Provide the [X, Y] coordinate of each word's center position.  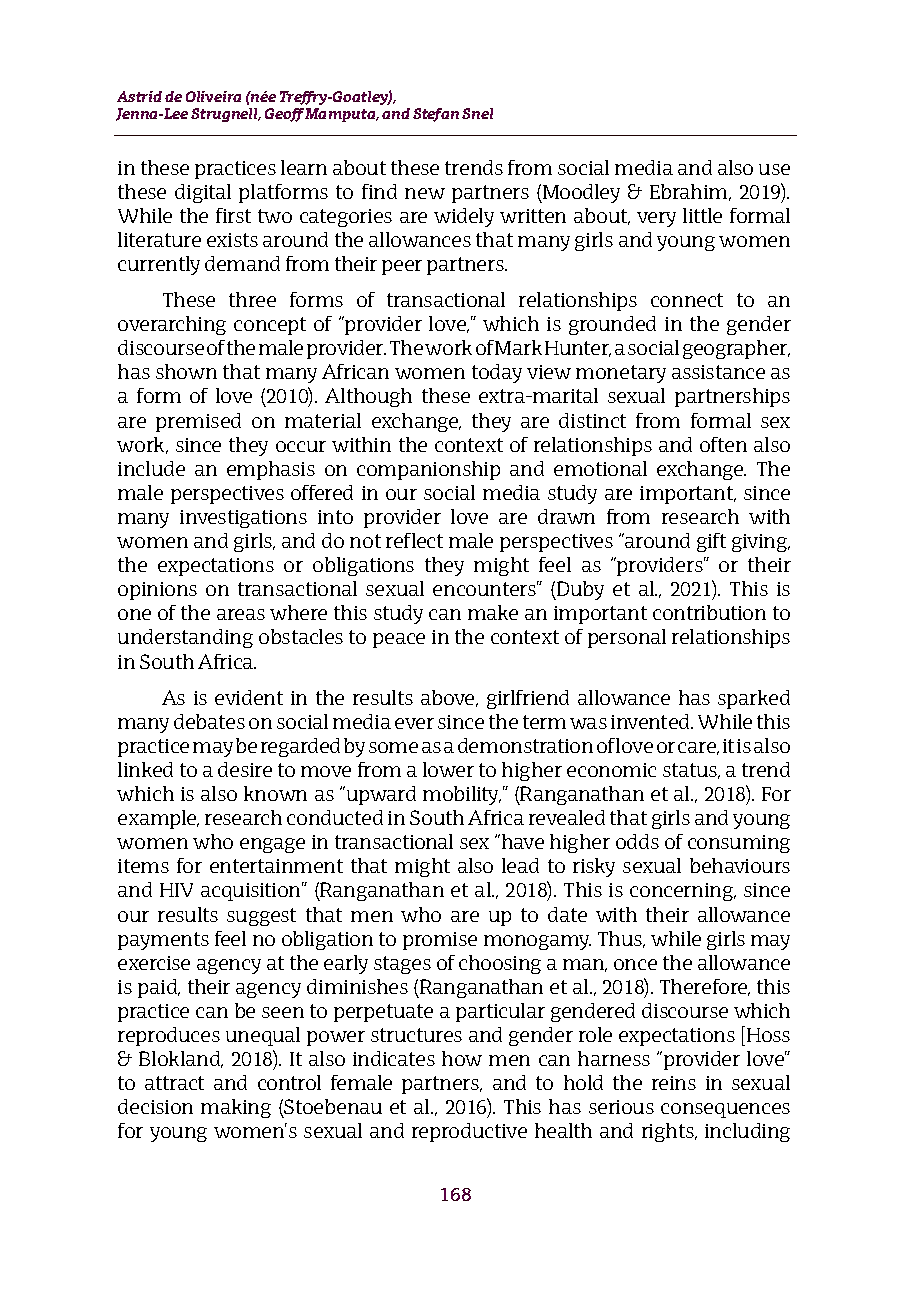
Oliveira [213, 96]
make [493, 612]
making [236, 1108]
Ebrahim [690, 192]
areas [241, 614]
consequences [725, 1110]
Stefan [436, 115]
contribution [709, 612]
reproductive [469, 1132]
